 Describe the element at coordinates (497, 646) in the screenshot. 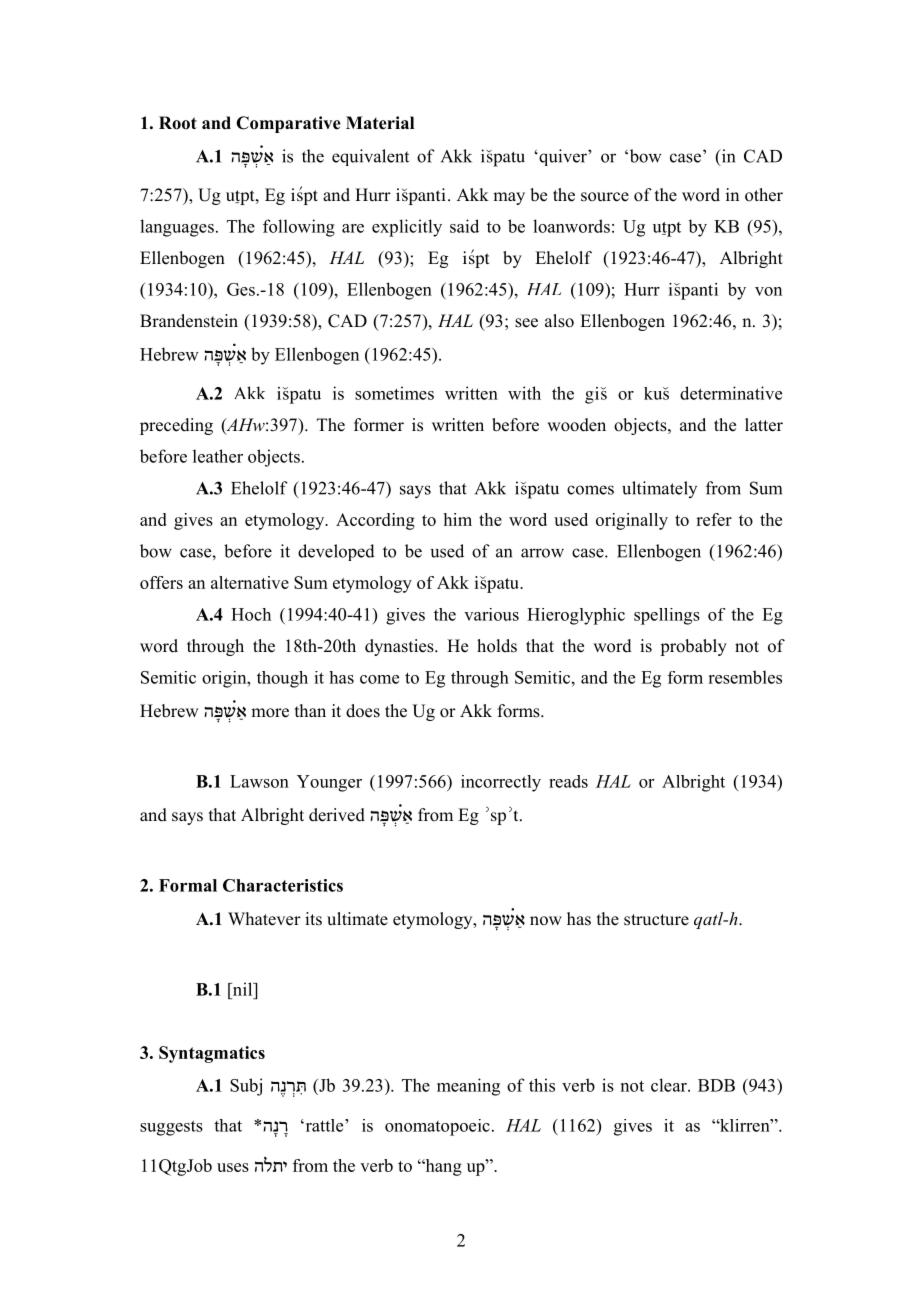

I see `holds` at that location.
